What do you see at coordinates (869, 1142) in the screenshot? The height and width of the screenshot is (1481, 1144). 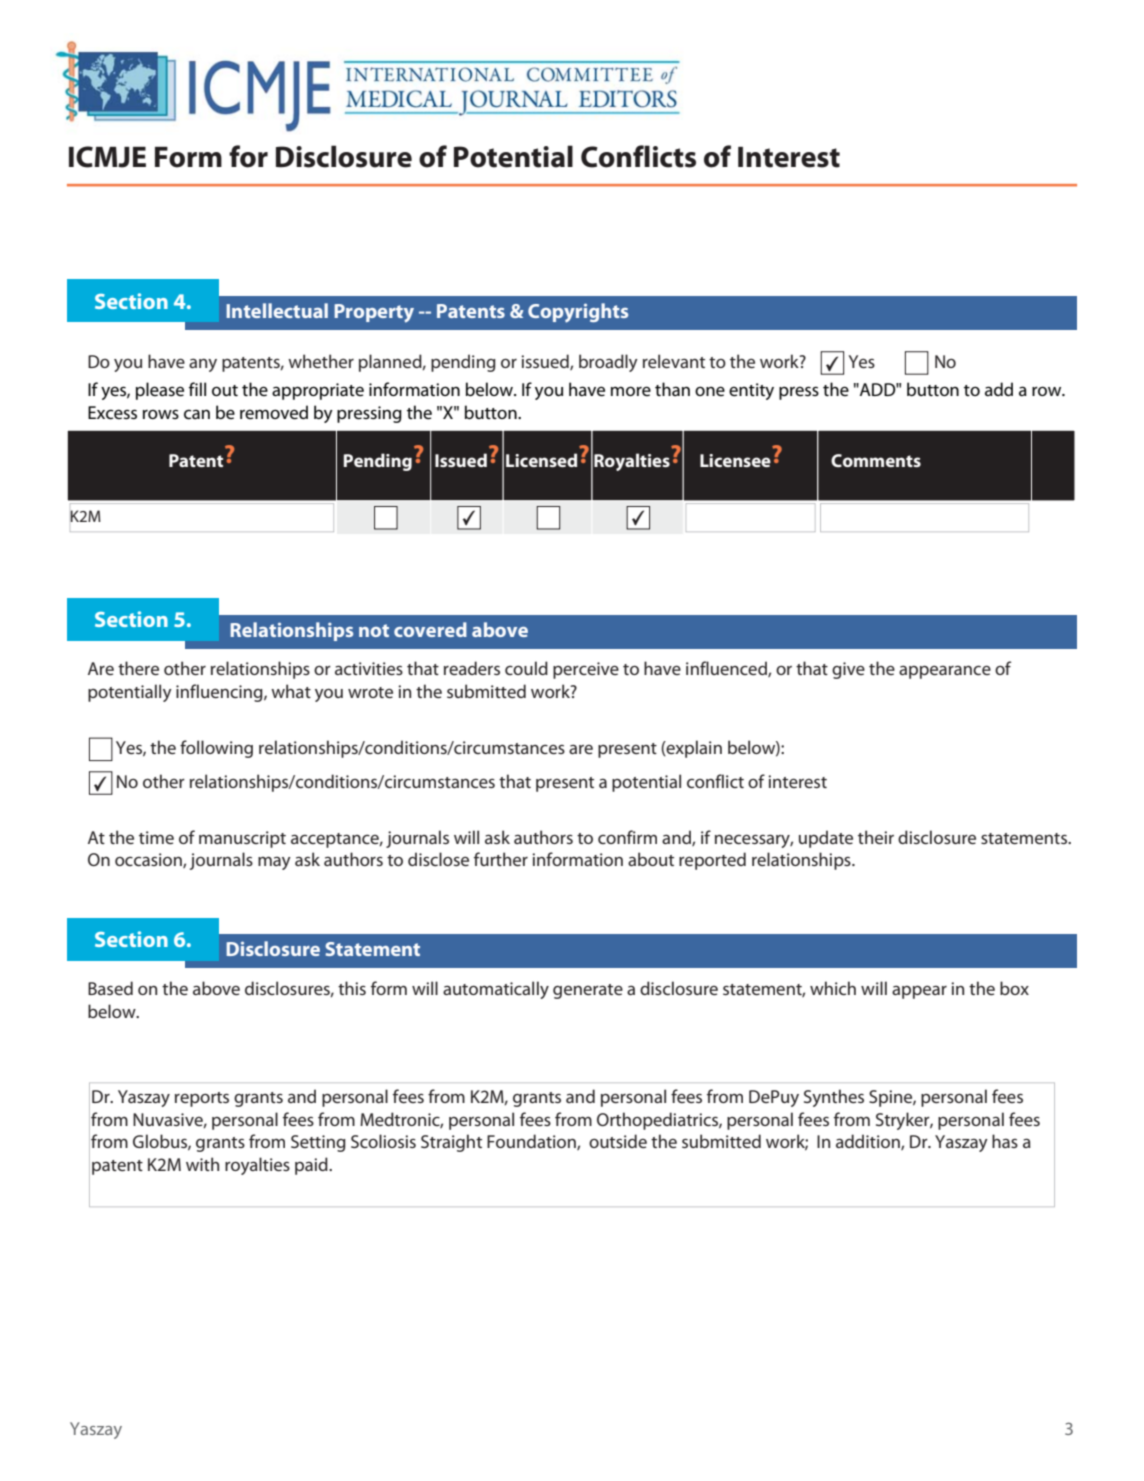 I see `addition` at bounding box center [869, 1142].
